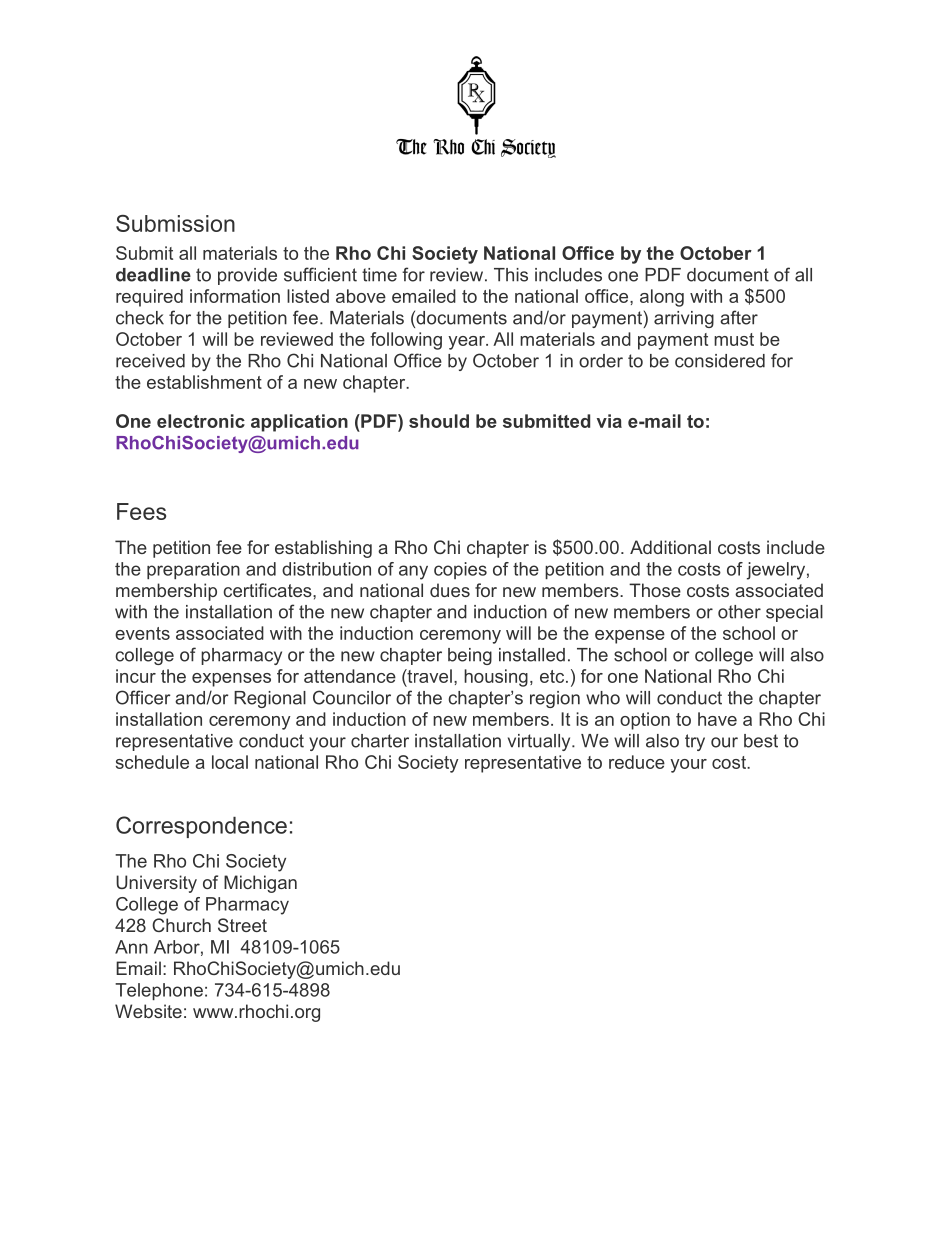 The image size is (952, 1233). What do you see at coordinates (242, 925) in the page?
I see `Street` at bounding box center [242, 925].
